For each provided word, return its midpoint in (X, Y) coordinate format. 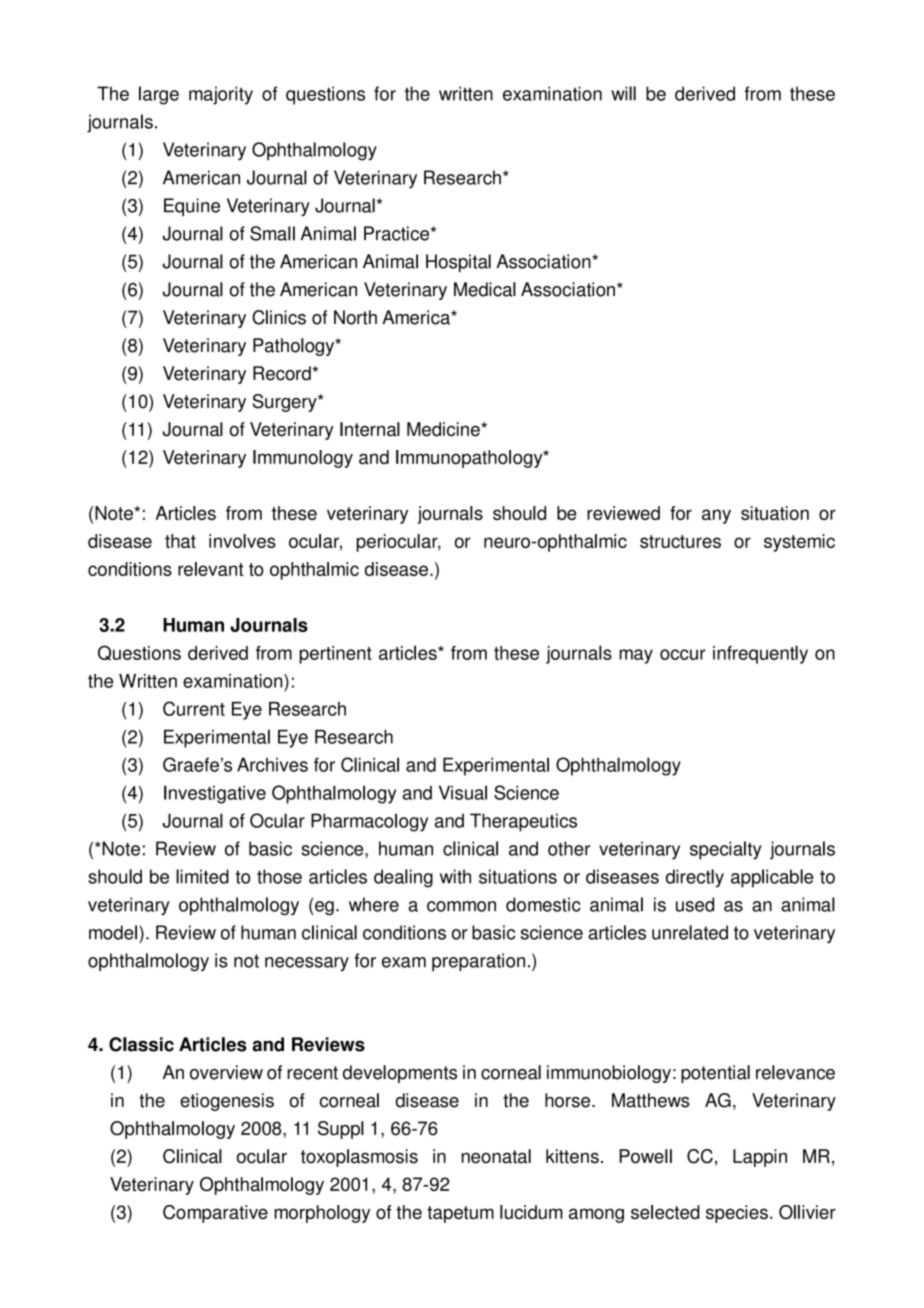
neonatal (496, 1156)
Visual (463, 792)
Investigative (215, 794)
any (716, 516)
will (623, 93)
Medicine (444, 429)
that (180, 541)
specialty (726, 850)
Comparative (215, 1214)
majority (221, 95)
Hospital (458, 263)
